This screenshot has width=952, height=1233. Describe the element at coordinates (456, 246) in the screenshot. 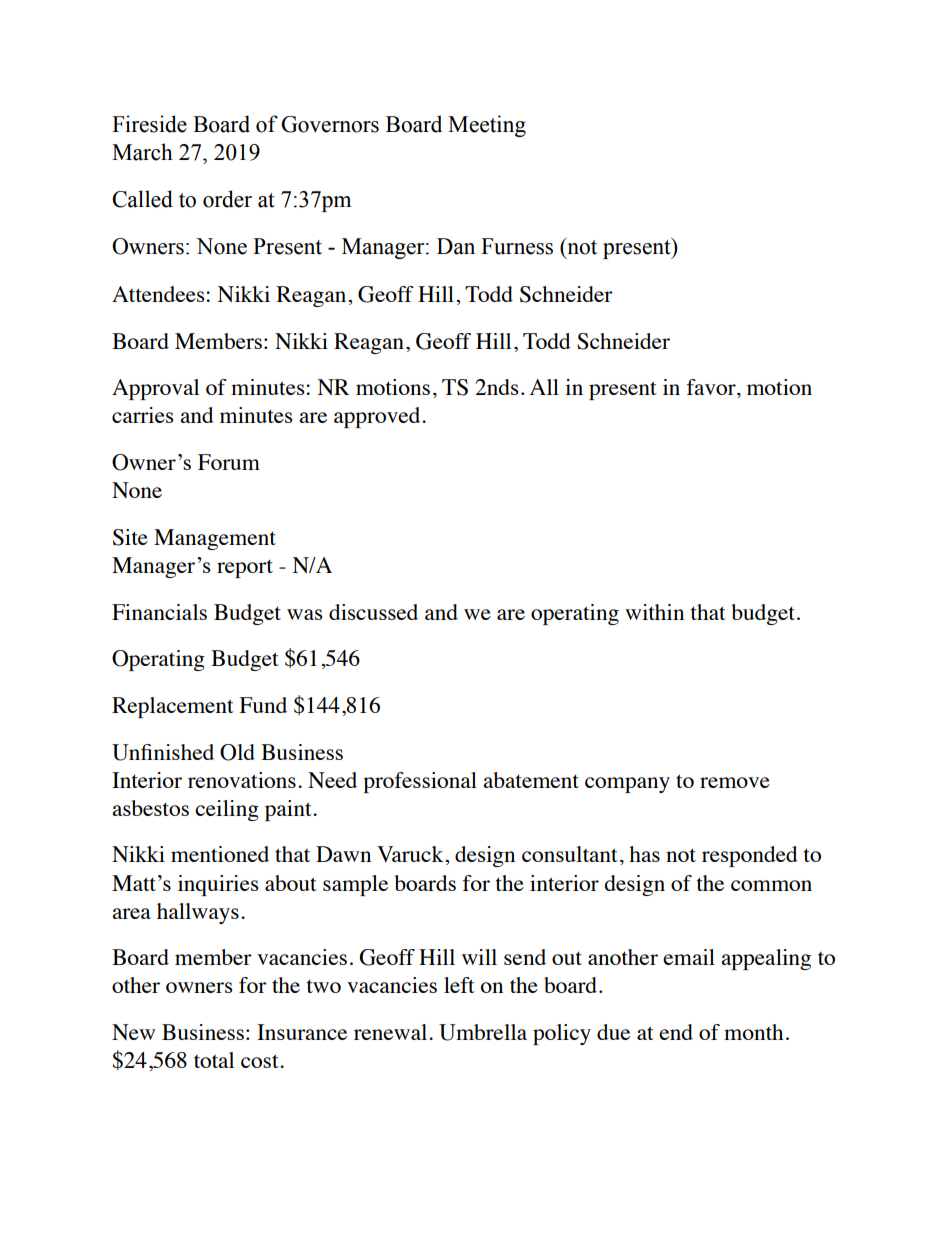

I see `Dan` at that location.
